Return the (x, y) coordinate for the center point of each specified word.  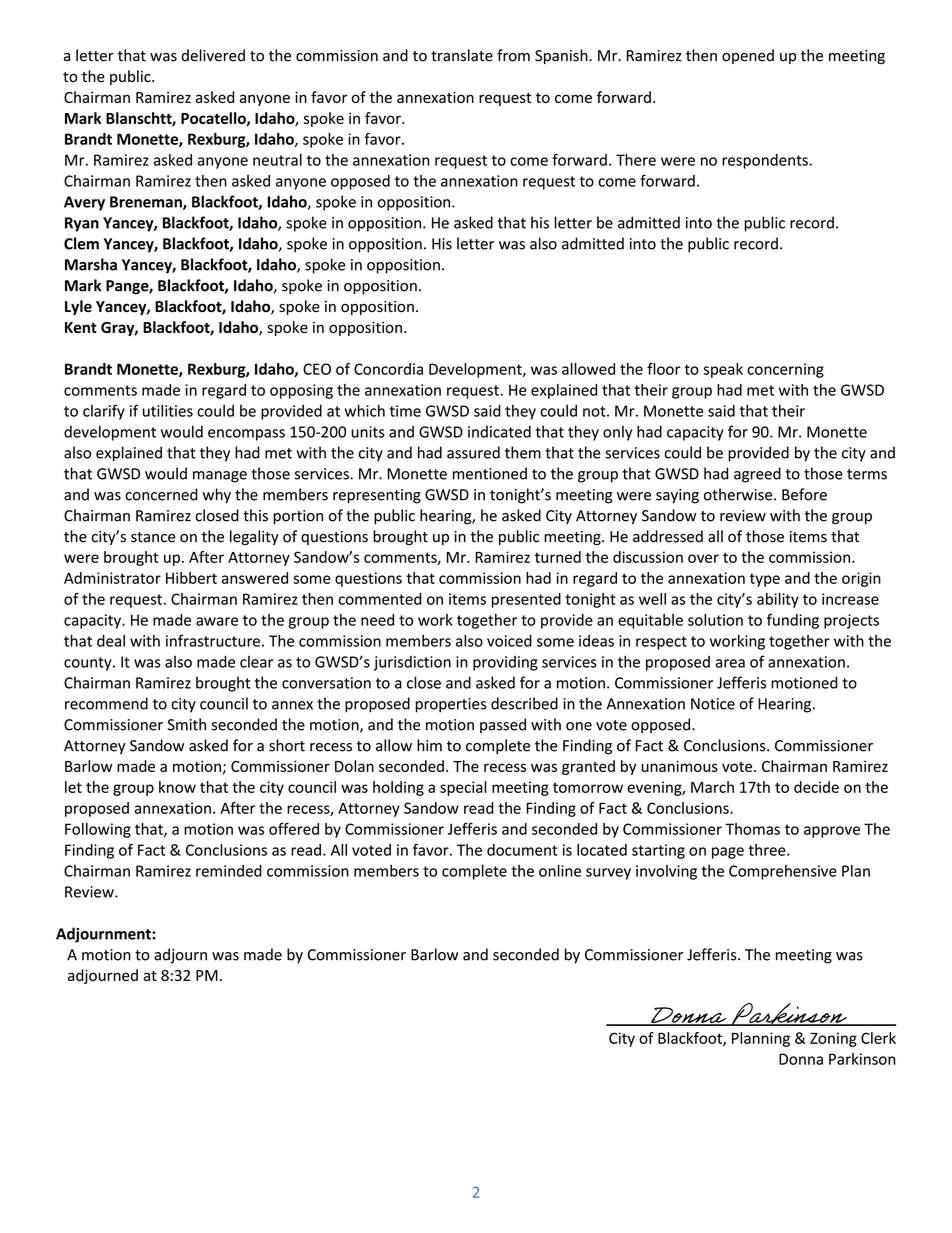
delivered (213, 55)
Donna (801, 1059)
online (560, 870)
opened (748, 56)
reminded (229, 871)
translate (462, 55)
